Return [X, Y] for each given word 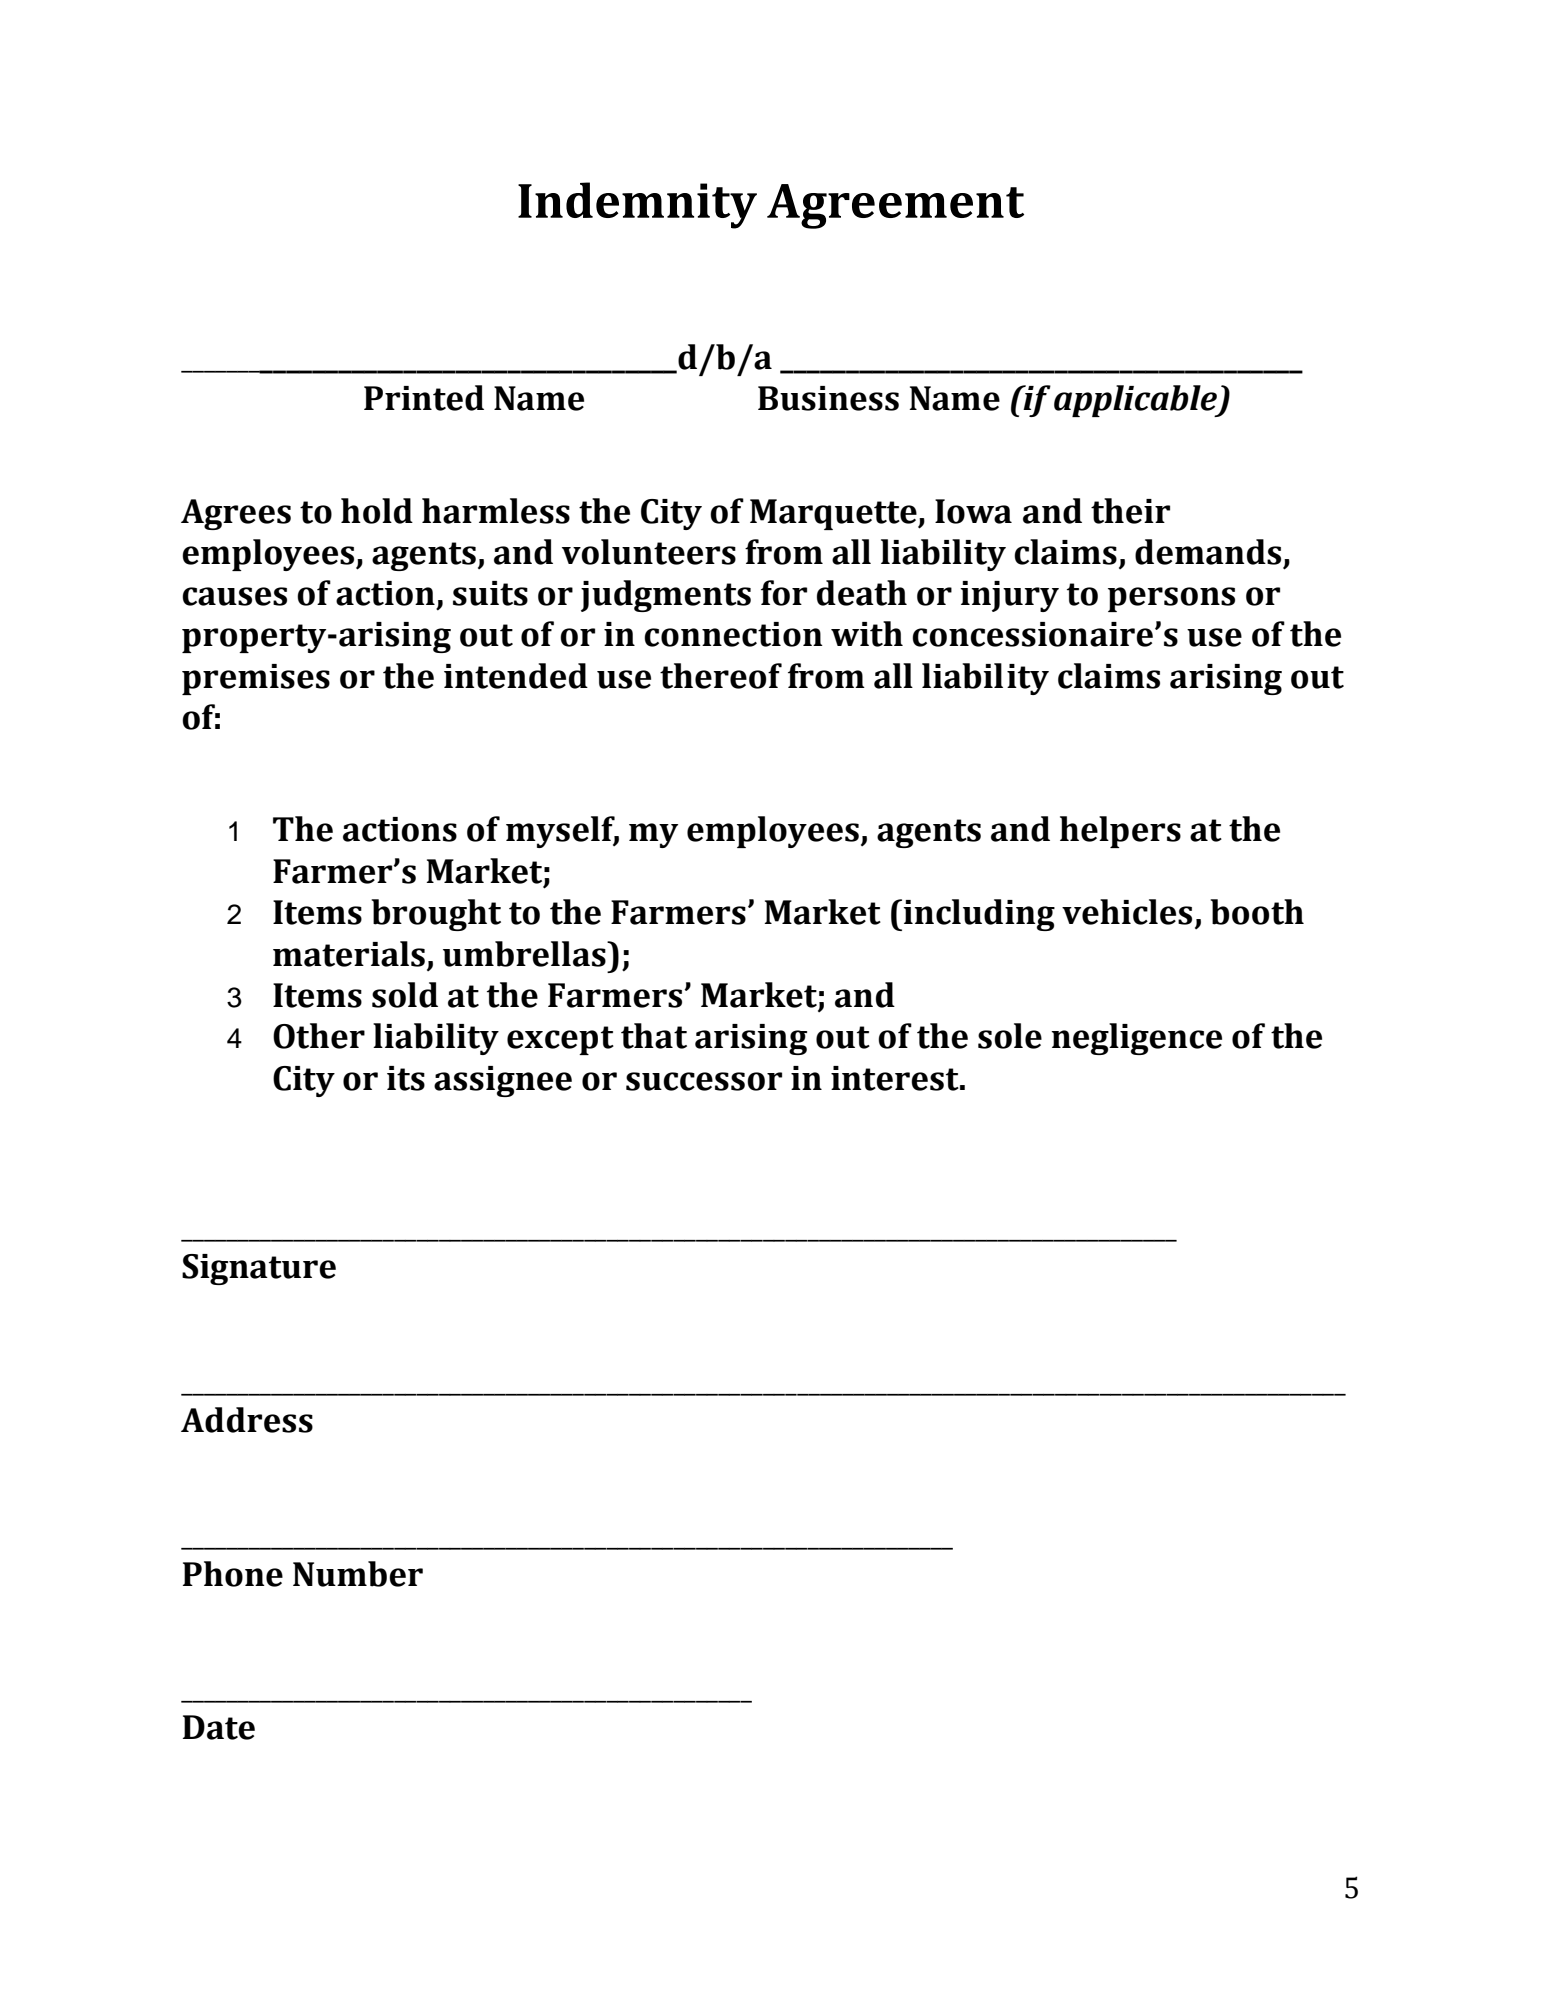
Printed [424, 398]
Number [358, 1574]
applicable [1137, 401]
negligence [1136, 1039]
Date [219, 1727]
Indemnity [637, 205]
